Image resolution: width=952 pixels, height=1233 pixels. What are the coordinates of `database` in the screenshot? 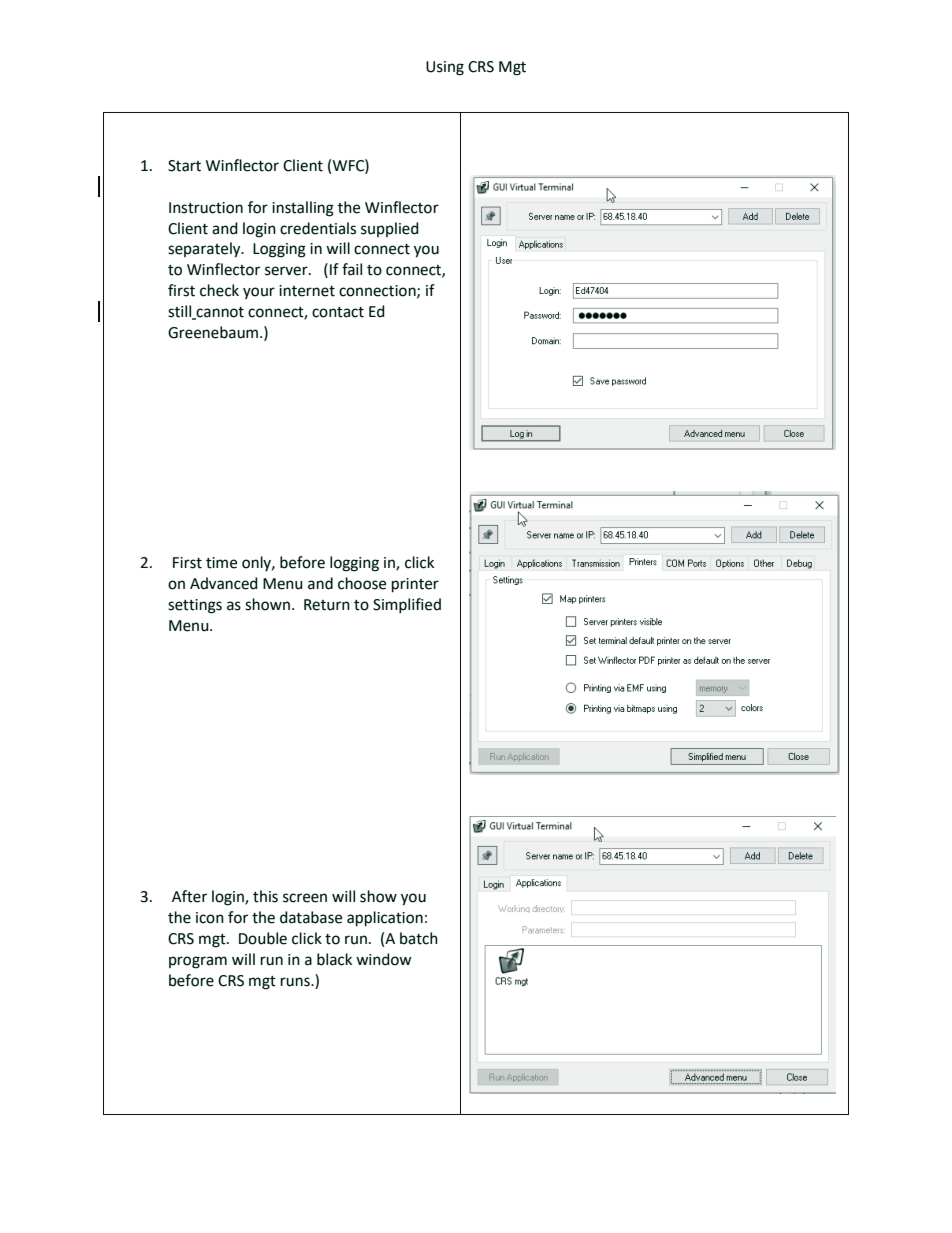 It's located at (311, 917).
